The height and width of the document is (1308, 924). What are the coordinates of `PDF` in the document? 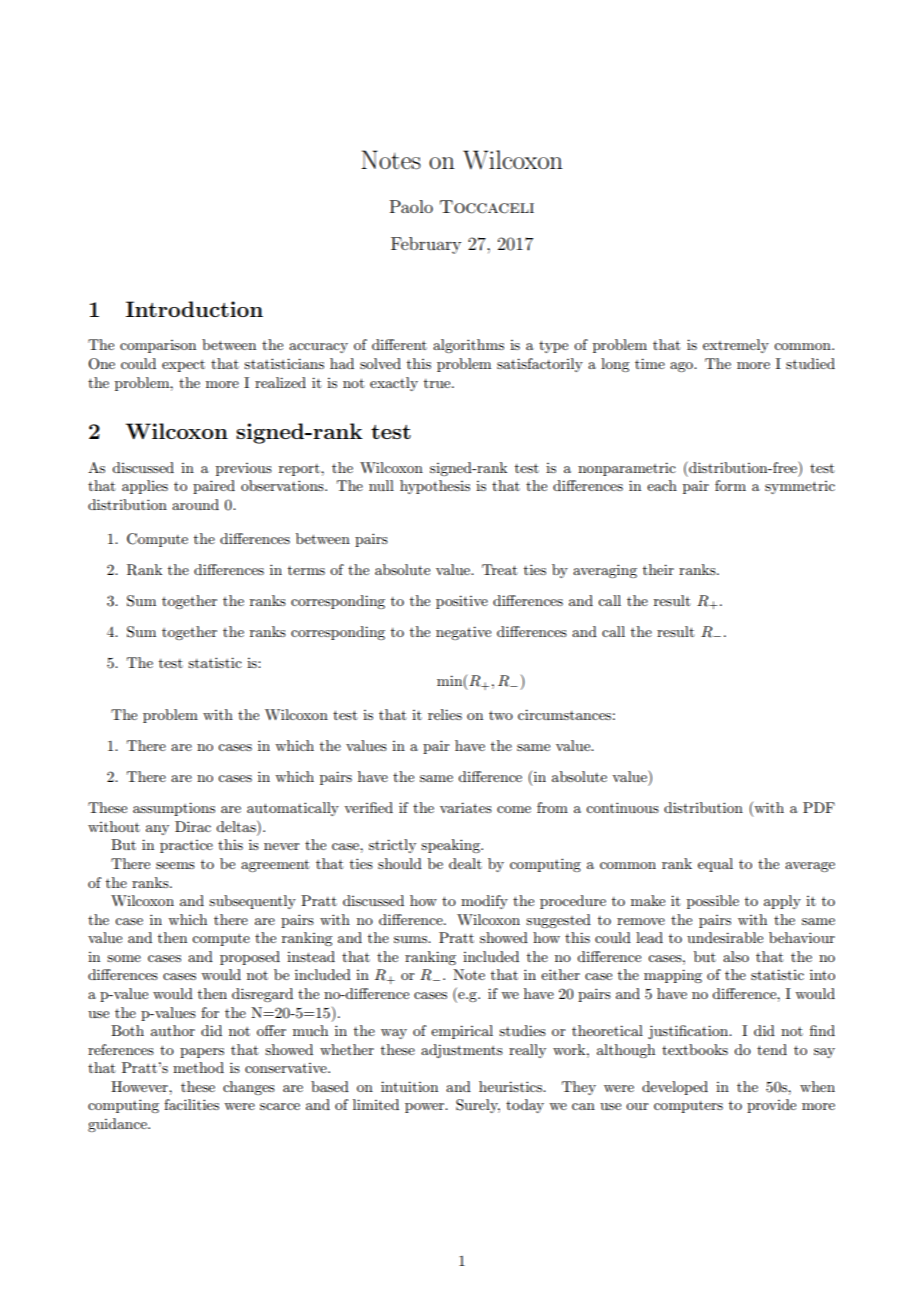 It's located at (819, 807).
